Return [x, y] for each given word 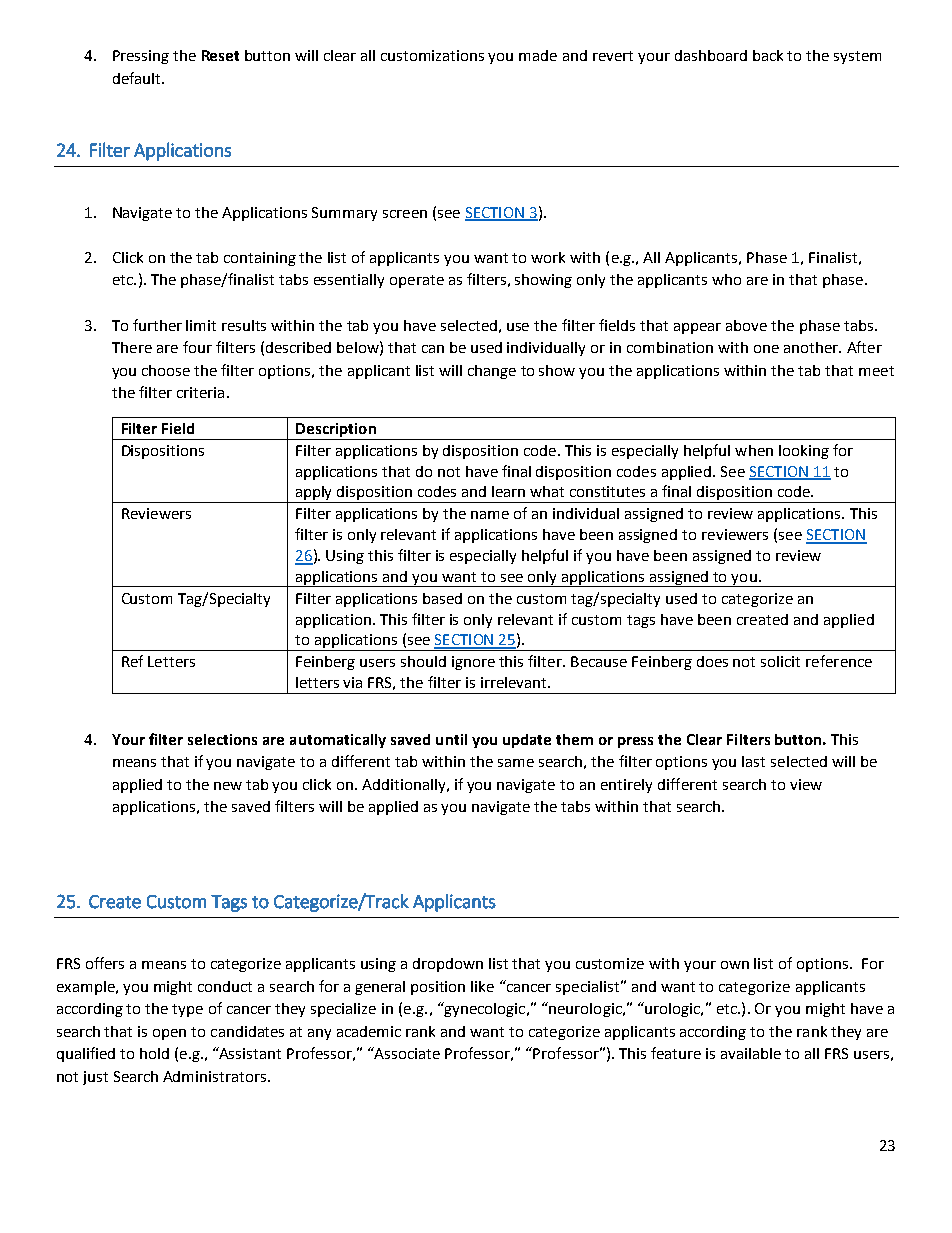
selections [222, 739]
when [754, 450]
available [751, 1053]
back [768, 55]
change [492, 372]
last [753, 761]
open [169, 1034]
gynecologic [485, 1009]
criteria [200, 392]
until [451, 739]
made [538, 55]
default [138, 78]
